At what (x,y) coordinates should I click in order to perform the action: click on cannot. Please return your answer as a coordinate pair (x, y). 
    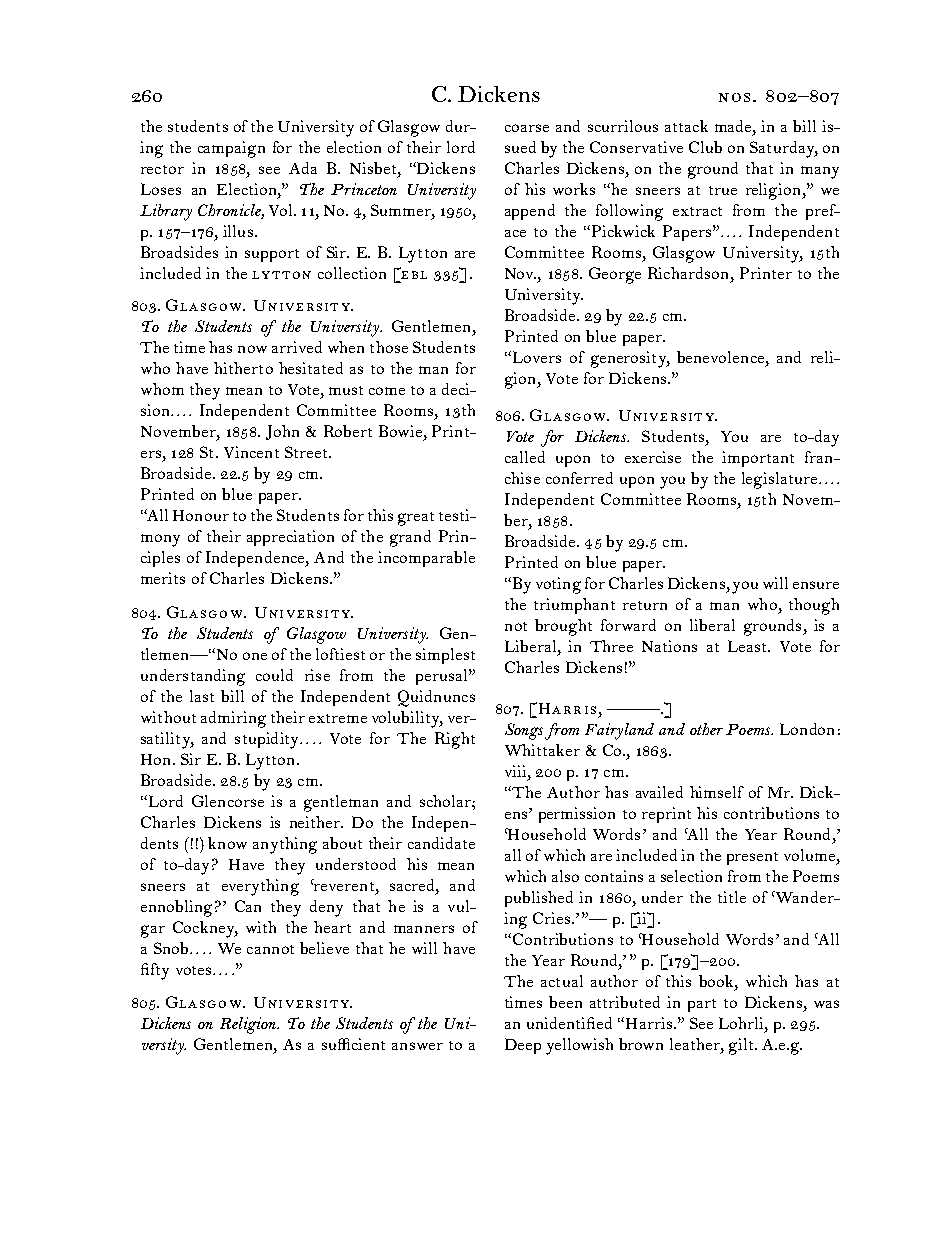
    Looking at the image, I should click on (270, 949).
